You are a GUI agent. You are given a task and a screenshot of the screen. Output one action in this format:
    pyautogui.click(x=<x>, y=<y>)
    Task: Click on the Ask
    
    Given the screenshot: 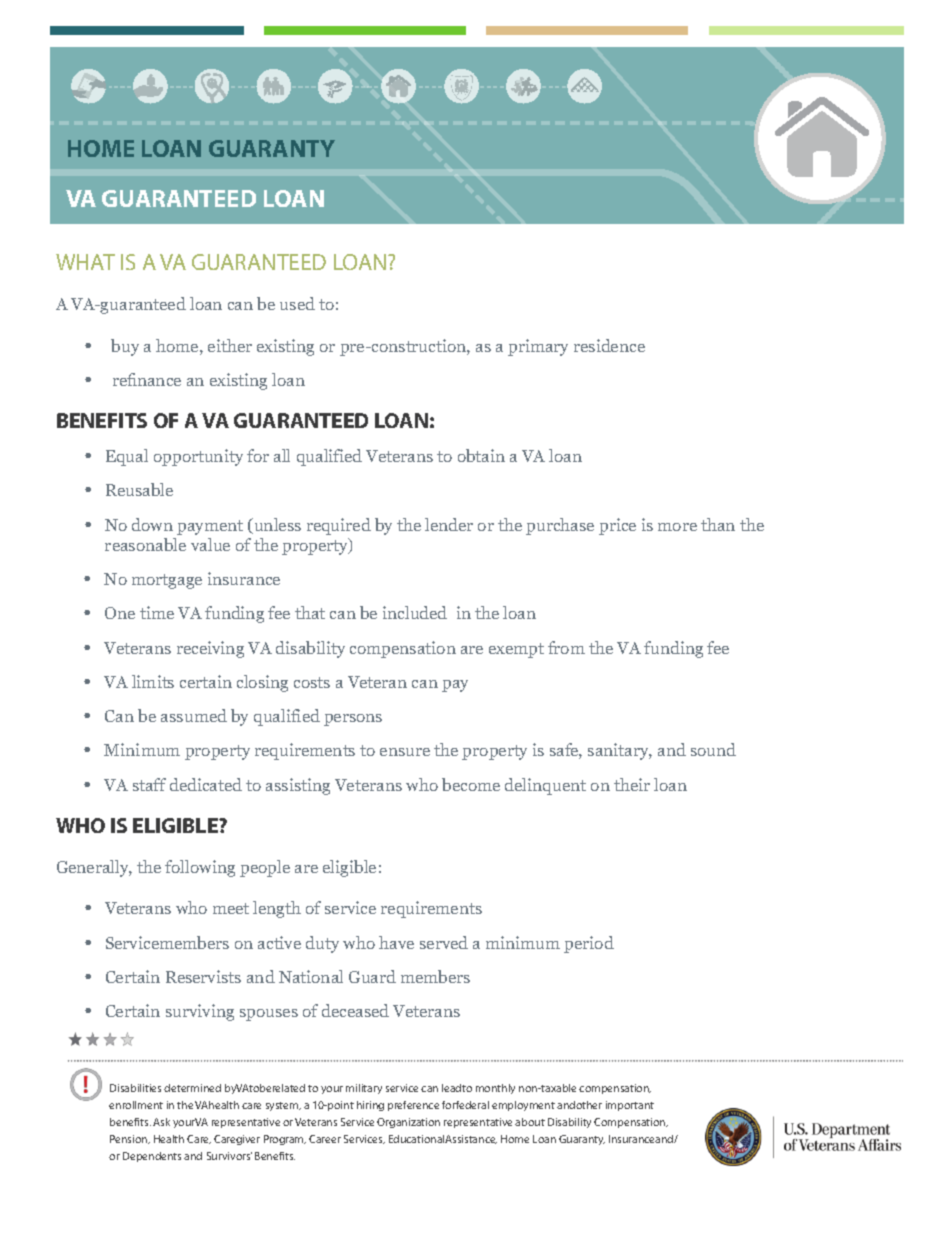 What is the action you would take?
    pyautogui.click(x=161, y=1122)
